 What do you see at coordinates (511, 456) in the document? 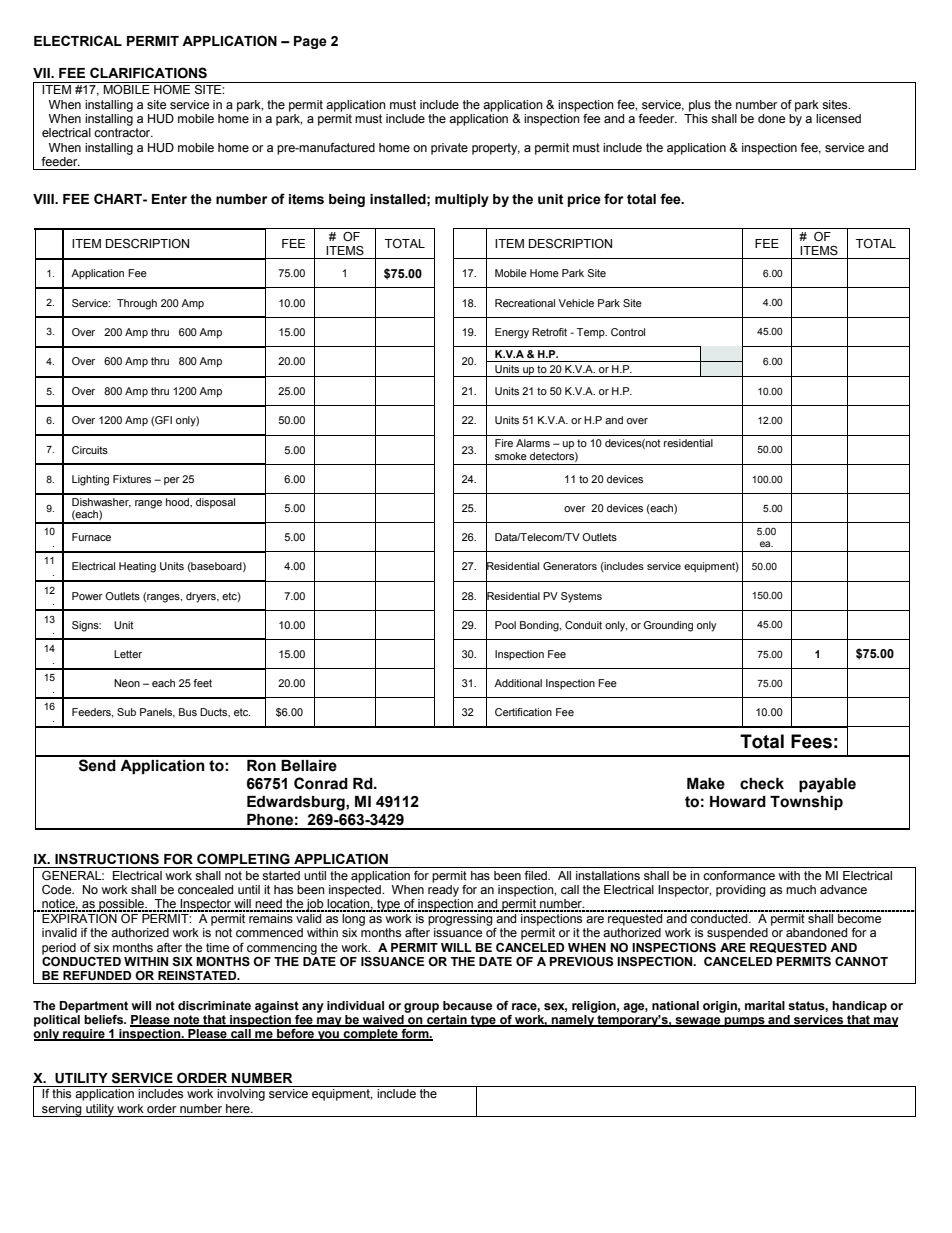
I see `smoke` at bounding box center [511, 456].
